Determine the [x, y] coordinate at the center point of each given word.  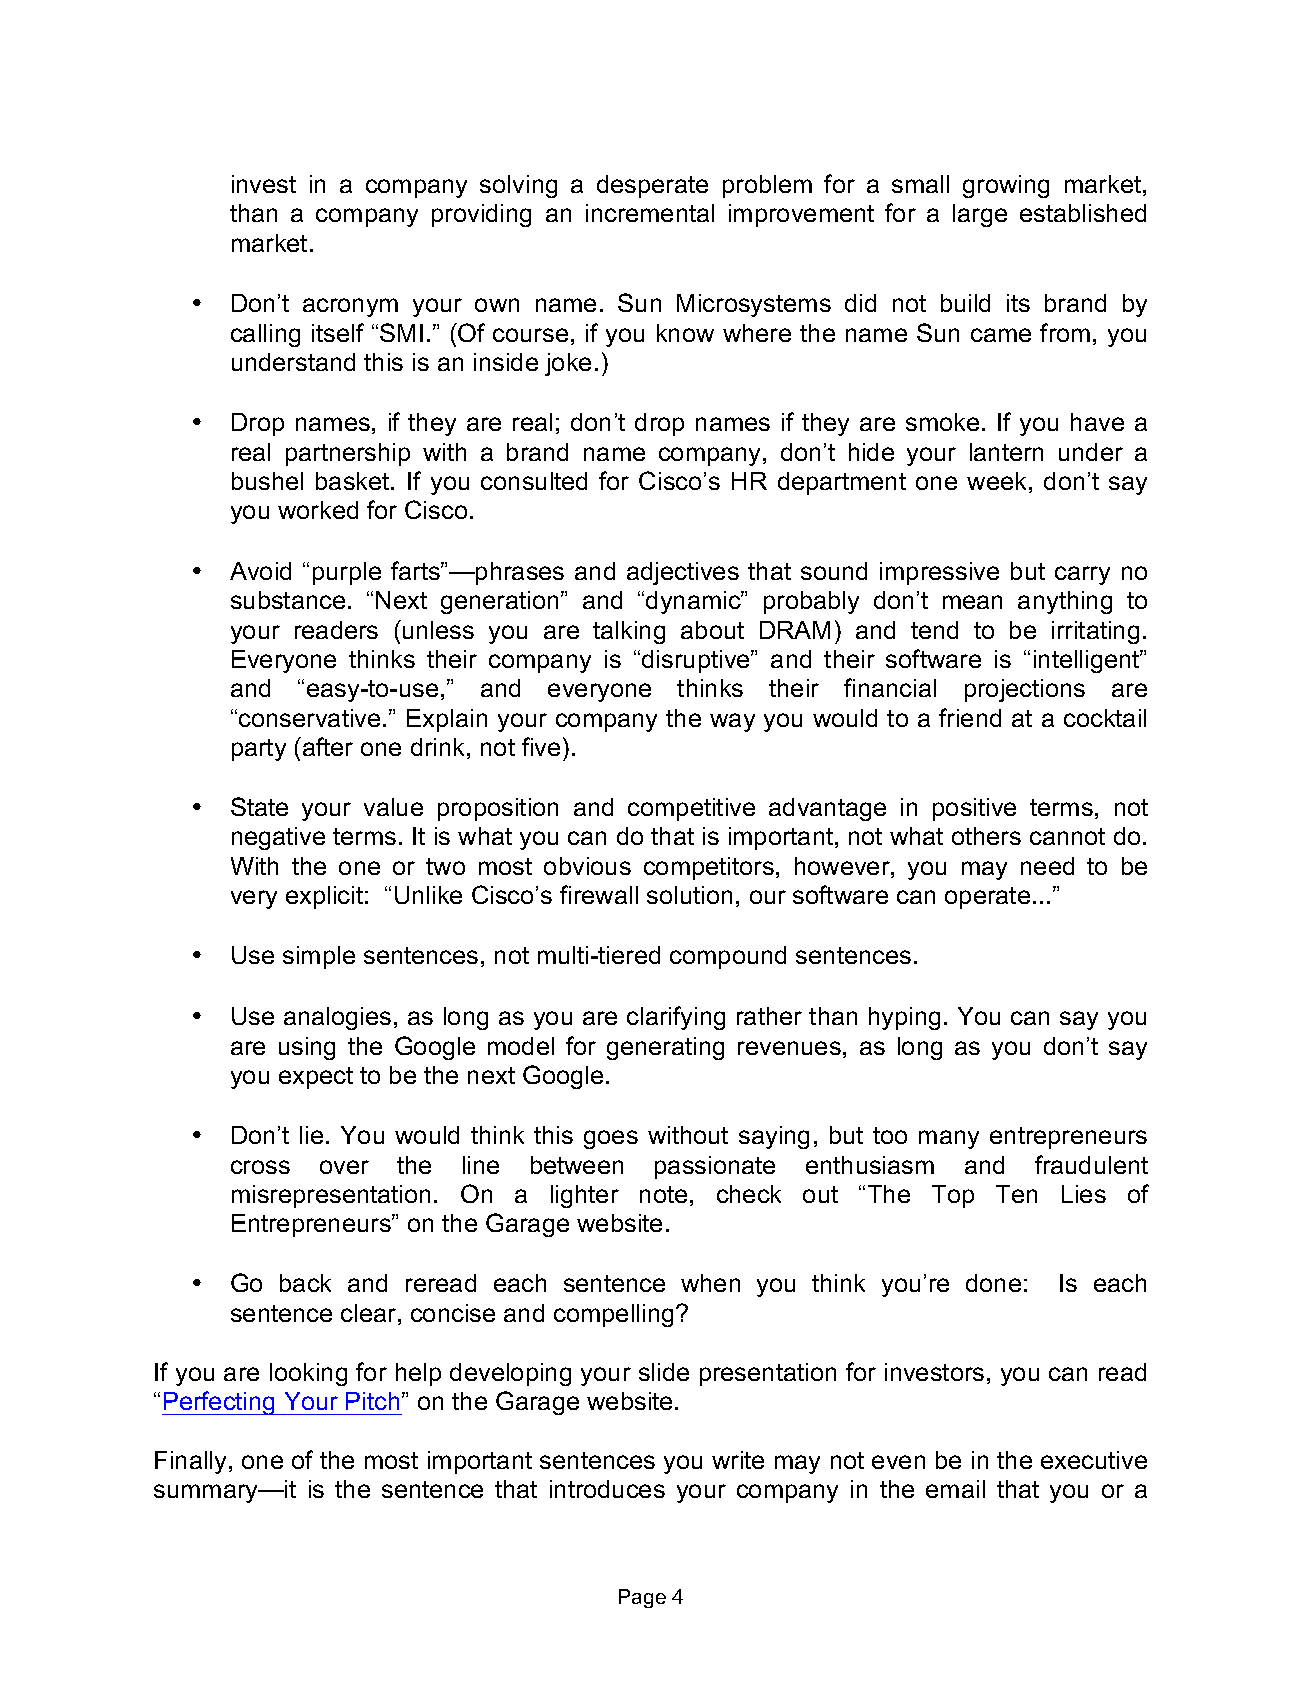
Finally [192, 1462]
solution [689, 895]
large [980, 215]
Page [642, 1598]
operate [987, 898]
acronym [350, 307]
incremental [650, 213]
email [955, 1489]
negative [278, 838]
